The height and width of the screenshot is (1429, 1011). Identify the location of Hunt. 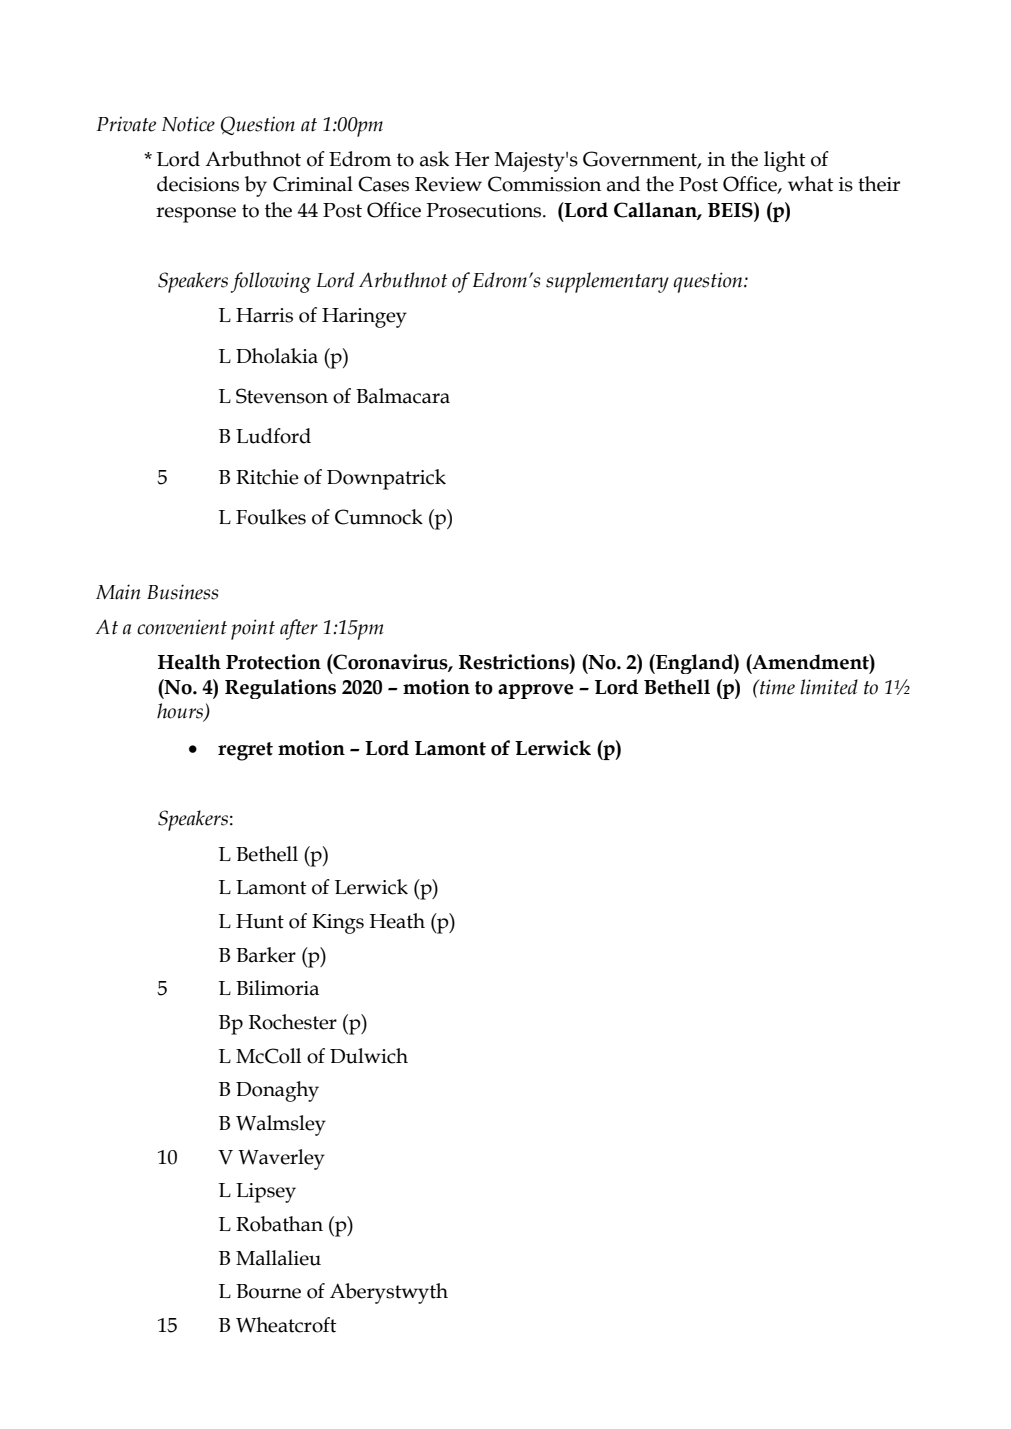
(260, 921).
